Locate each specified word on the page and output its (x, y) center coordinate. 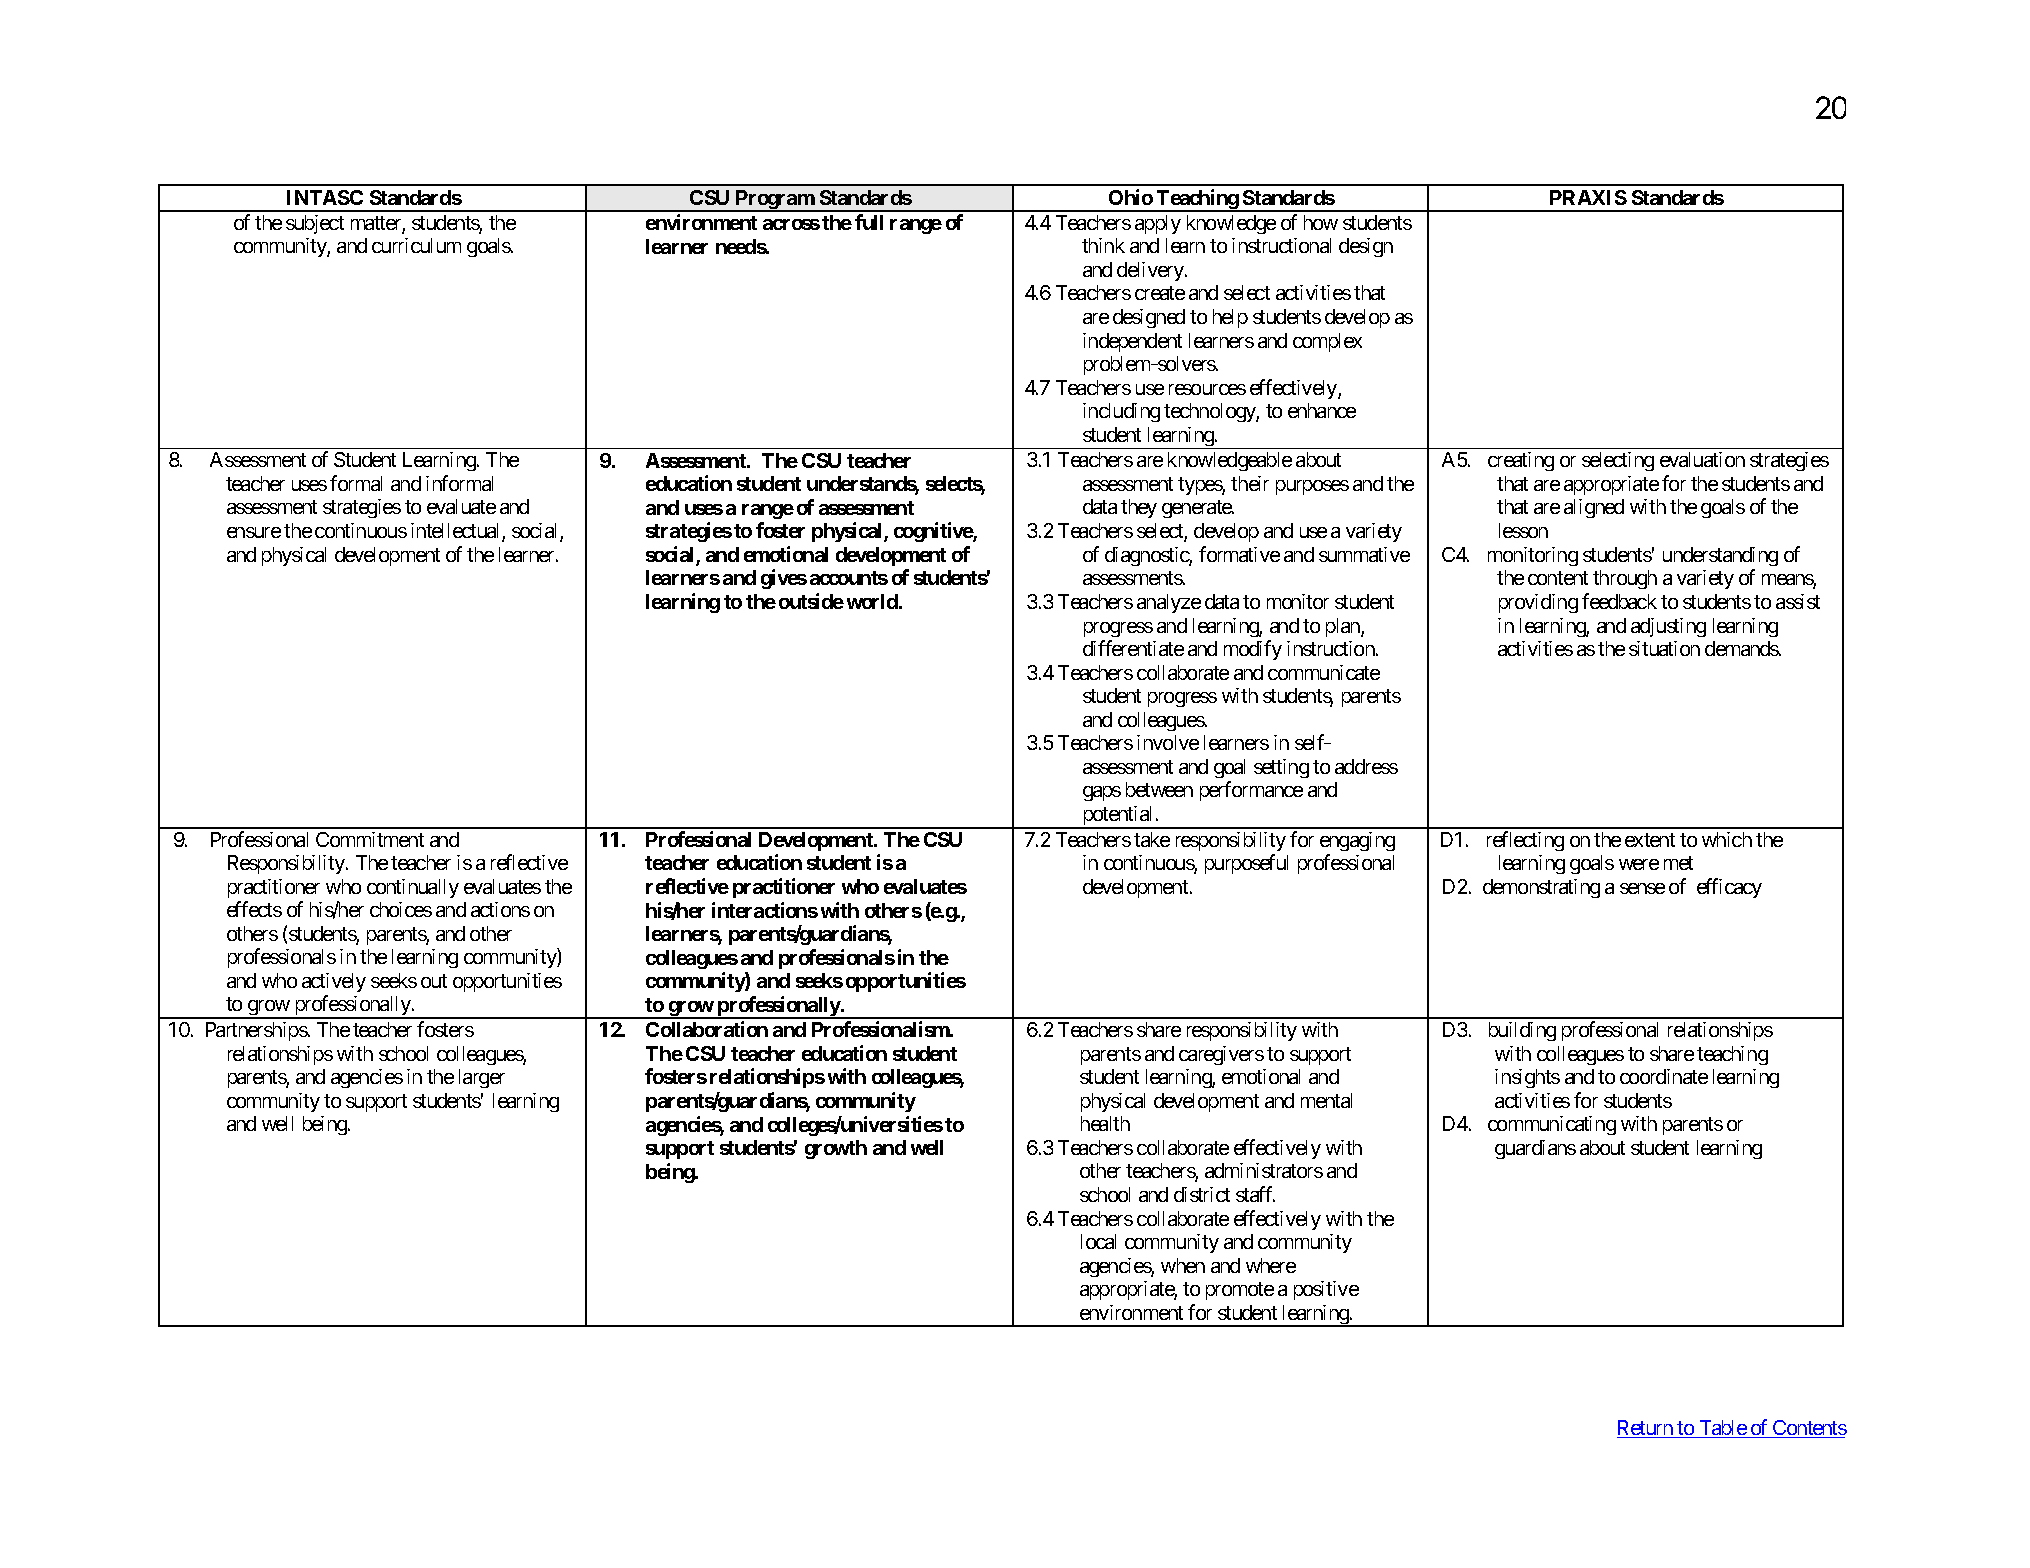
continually (413, 888)
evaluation (1702, 459)
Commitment (370, 839)
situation (1664, 648)
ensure (254, 532)
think (1103, 245)
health (1105, 1123)
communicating (1552, 1125)
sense (1642, 888)
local (1098, 1241)
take (1152, 839)
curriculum (416, 245)
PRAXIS (1588, 197)
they (1139, 508)
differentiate (1133, 648)
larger (482, 1078)
